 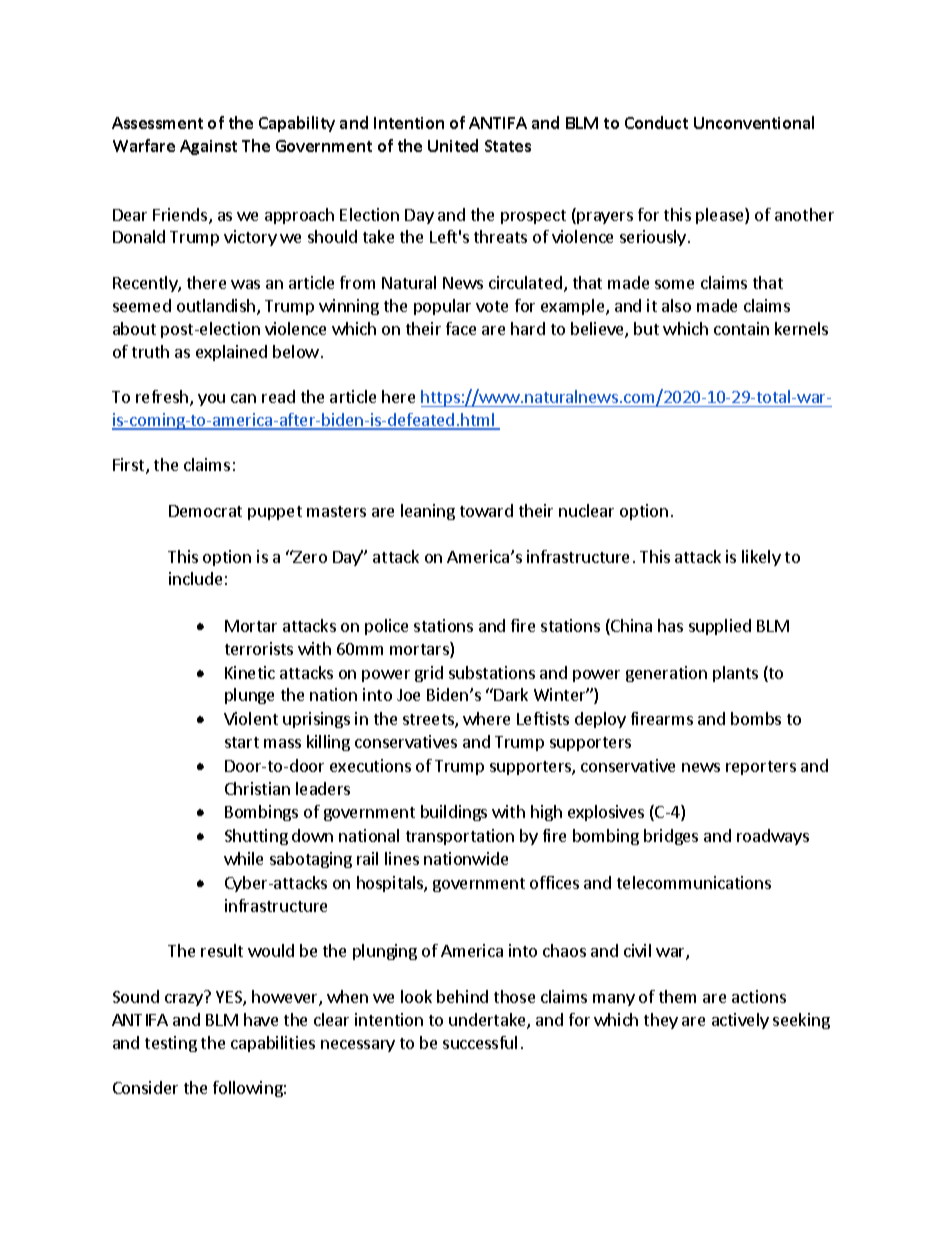 What do you see at coordinates (242, 742) in the document?
I see `start` at bounding box center [242, 742].
